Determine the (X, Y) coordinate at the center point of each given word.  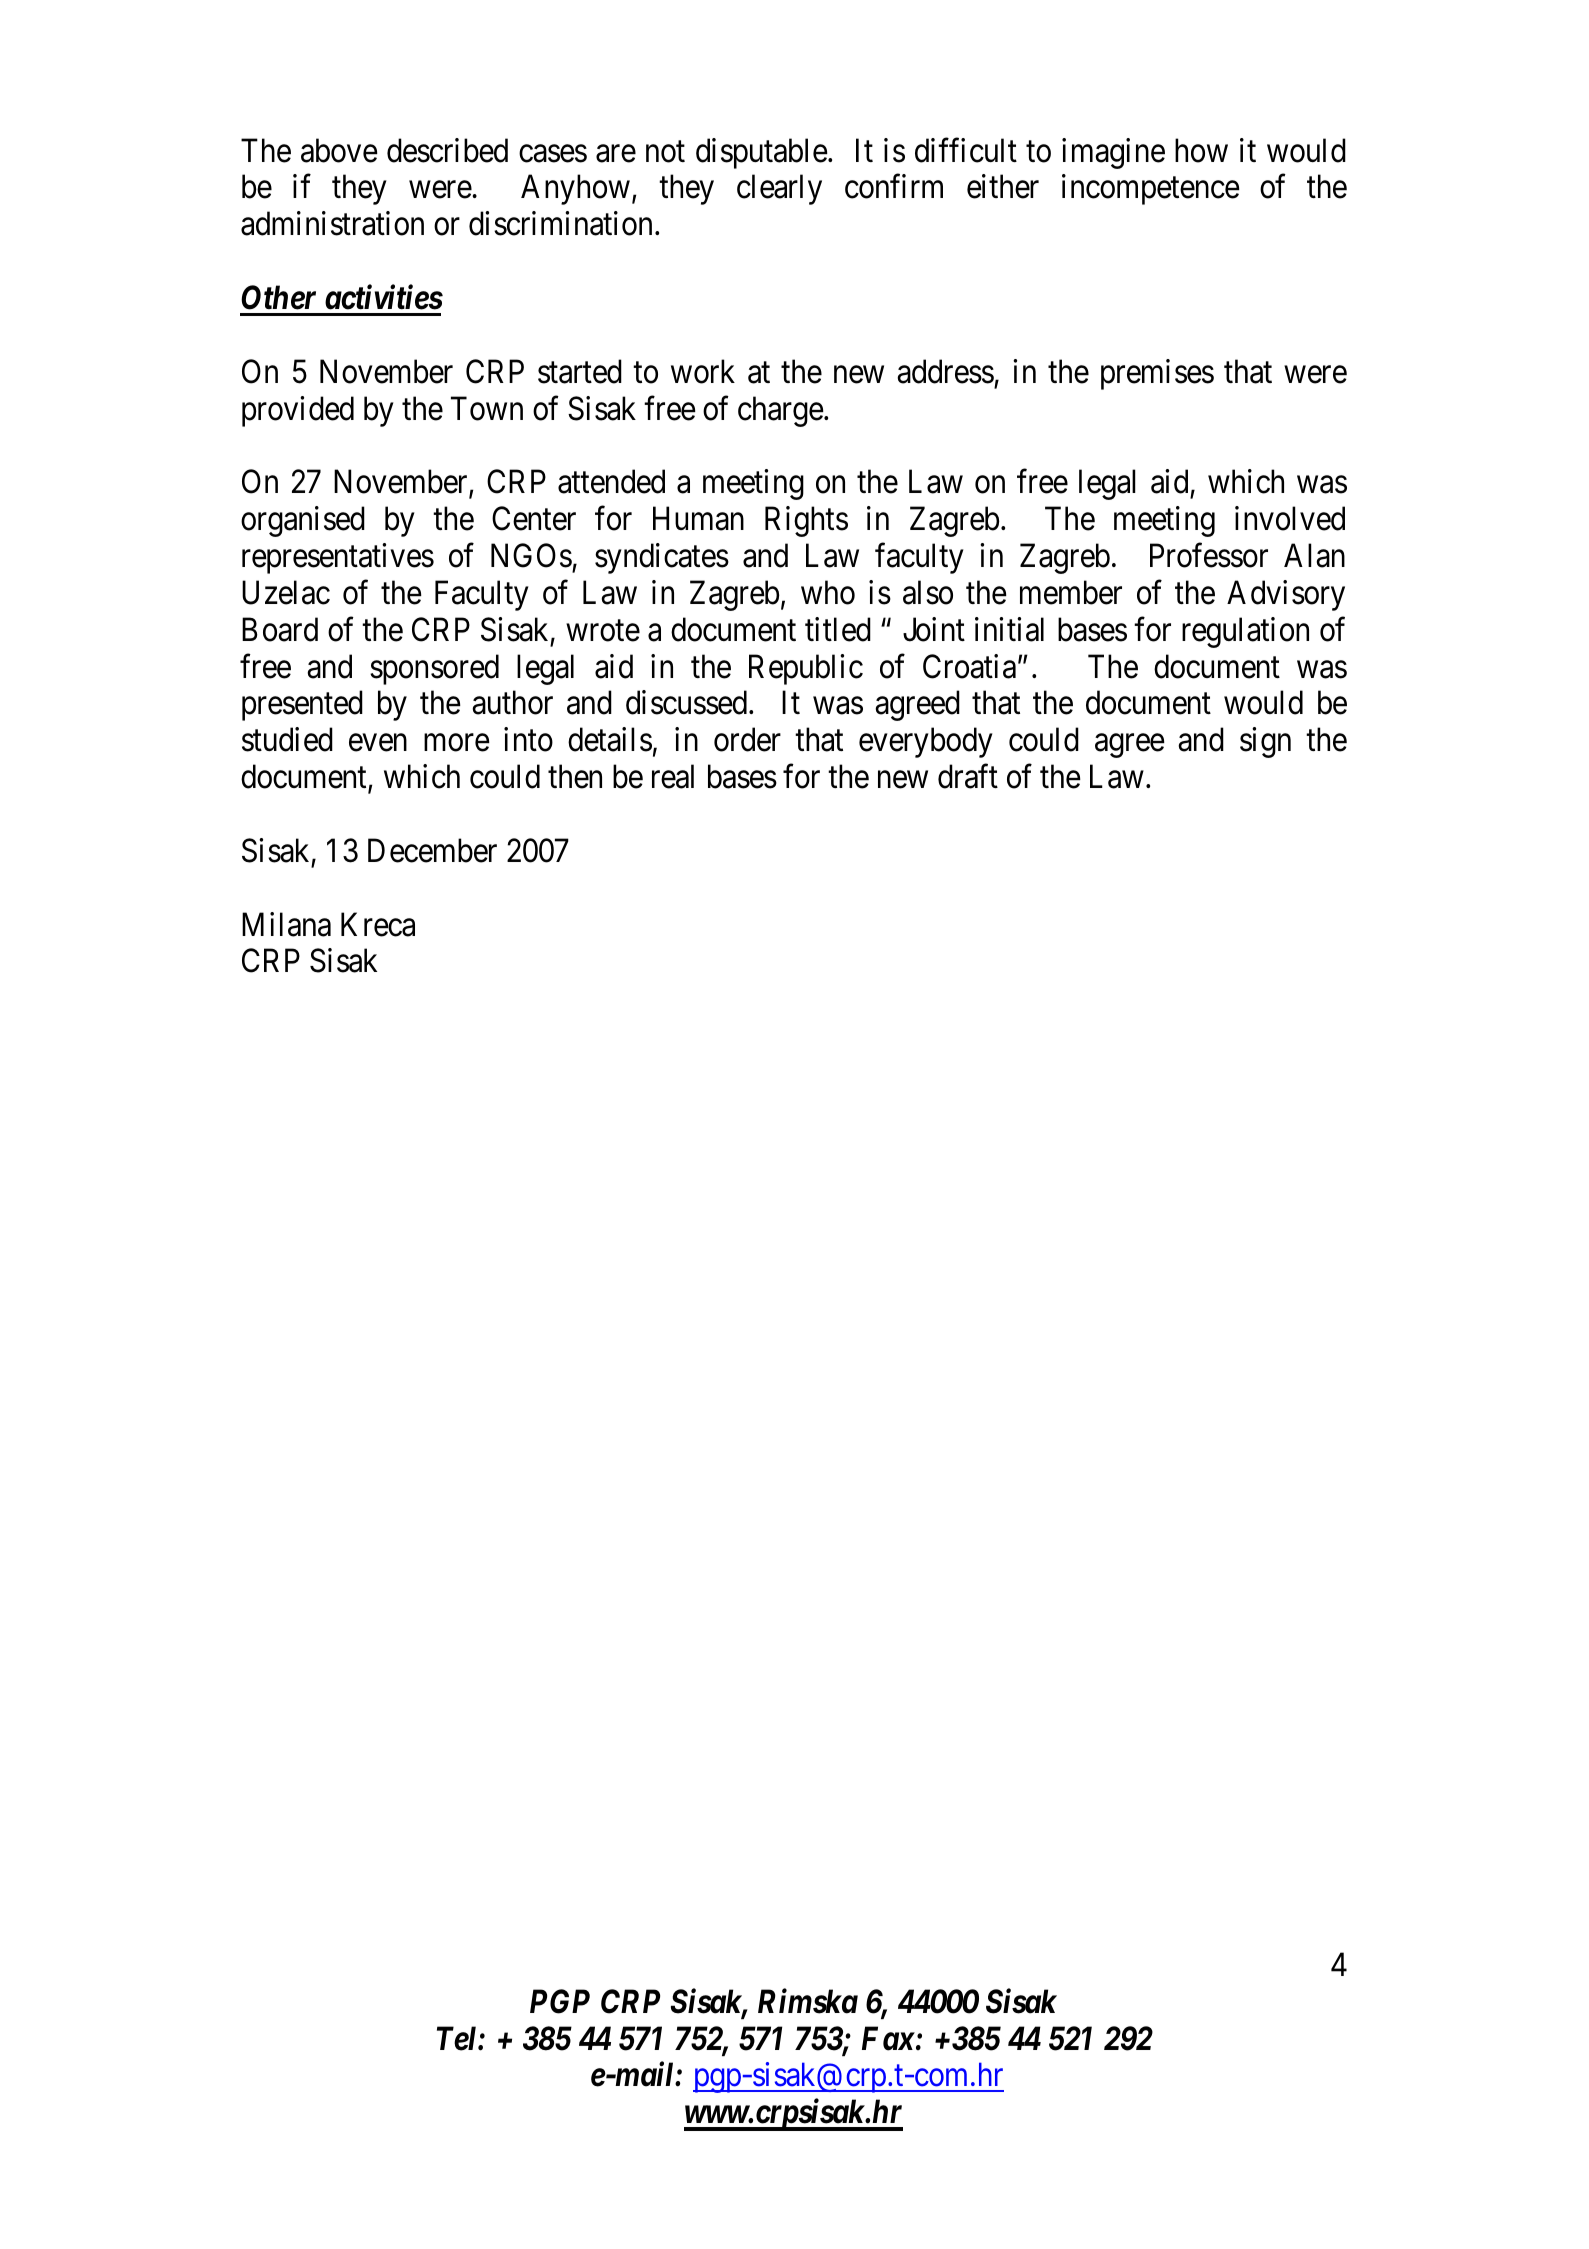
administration (332, 223)
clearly (779, 190)
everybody (926, 742)
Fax (888, 2038)
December (432, 850)
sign (1265, 742)
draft (968, 776)
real (673, 776)
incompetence (1151, 190)
